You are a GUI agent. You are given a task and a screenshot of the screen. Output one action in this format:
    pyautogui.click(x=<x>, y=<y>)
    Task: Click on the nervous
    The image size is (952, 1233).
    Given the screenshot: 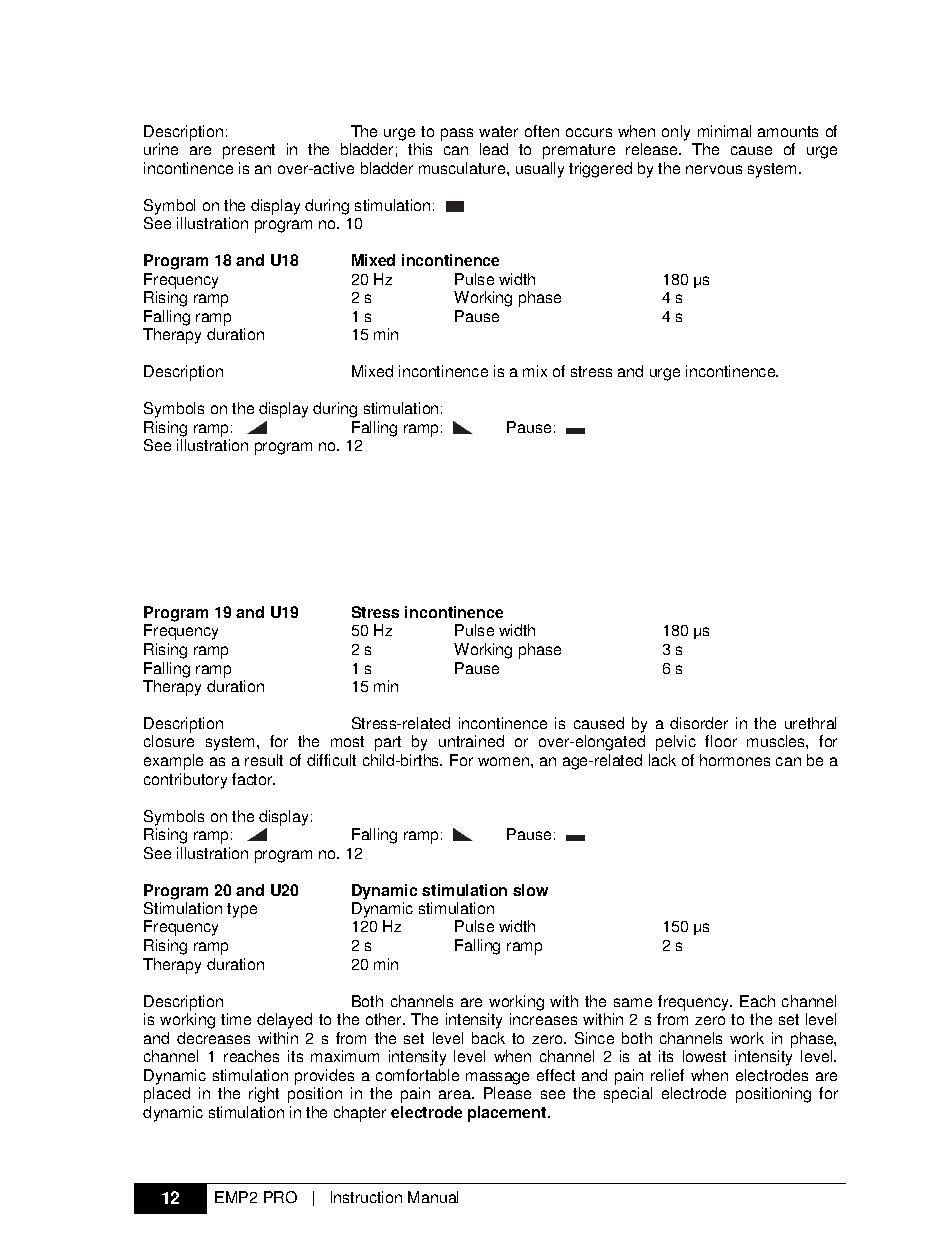 What is the action you would take?
    pyautogui.click(x=714, y=169)
